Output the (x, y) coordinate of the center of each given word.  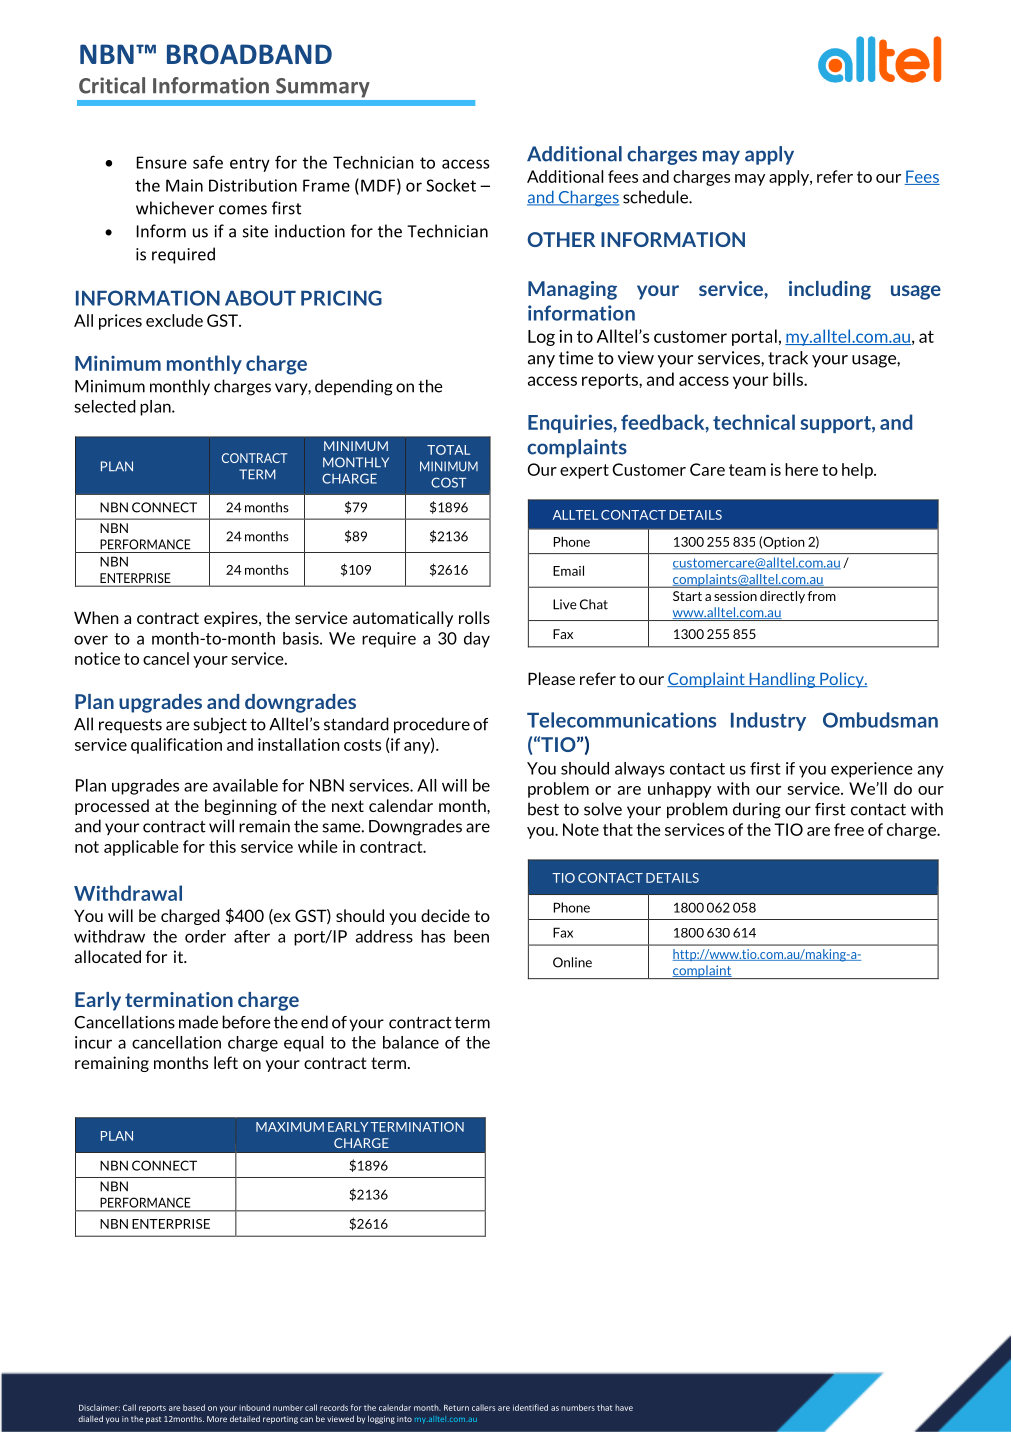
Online (572, 962)
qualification (176, 746)
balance (411, 1042)
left (226, 1062)
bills (789, 379)
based (194, 1407)
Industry (768, 721)
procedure (432, 725)
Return (456, 1408)
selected (105, 406)
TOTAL (448, 450)
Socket (451, 185)
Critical (112, 85)
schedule (656, 197)
